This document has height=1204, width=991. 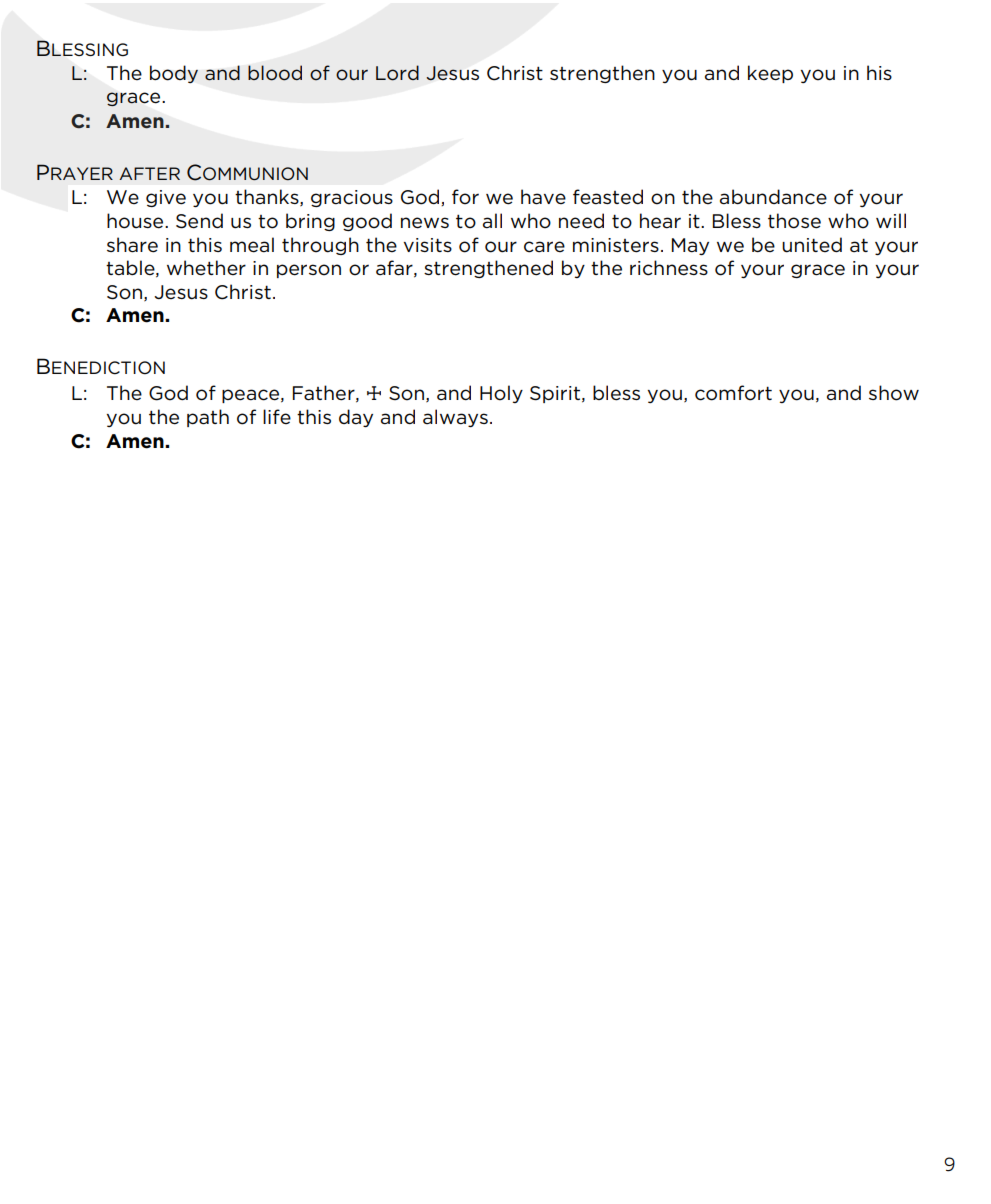 What do you see at coordinates (208, 418) in the document?
I see `path` at bounding box center [208, 418].
